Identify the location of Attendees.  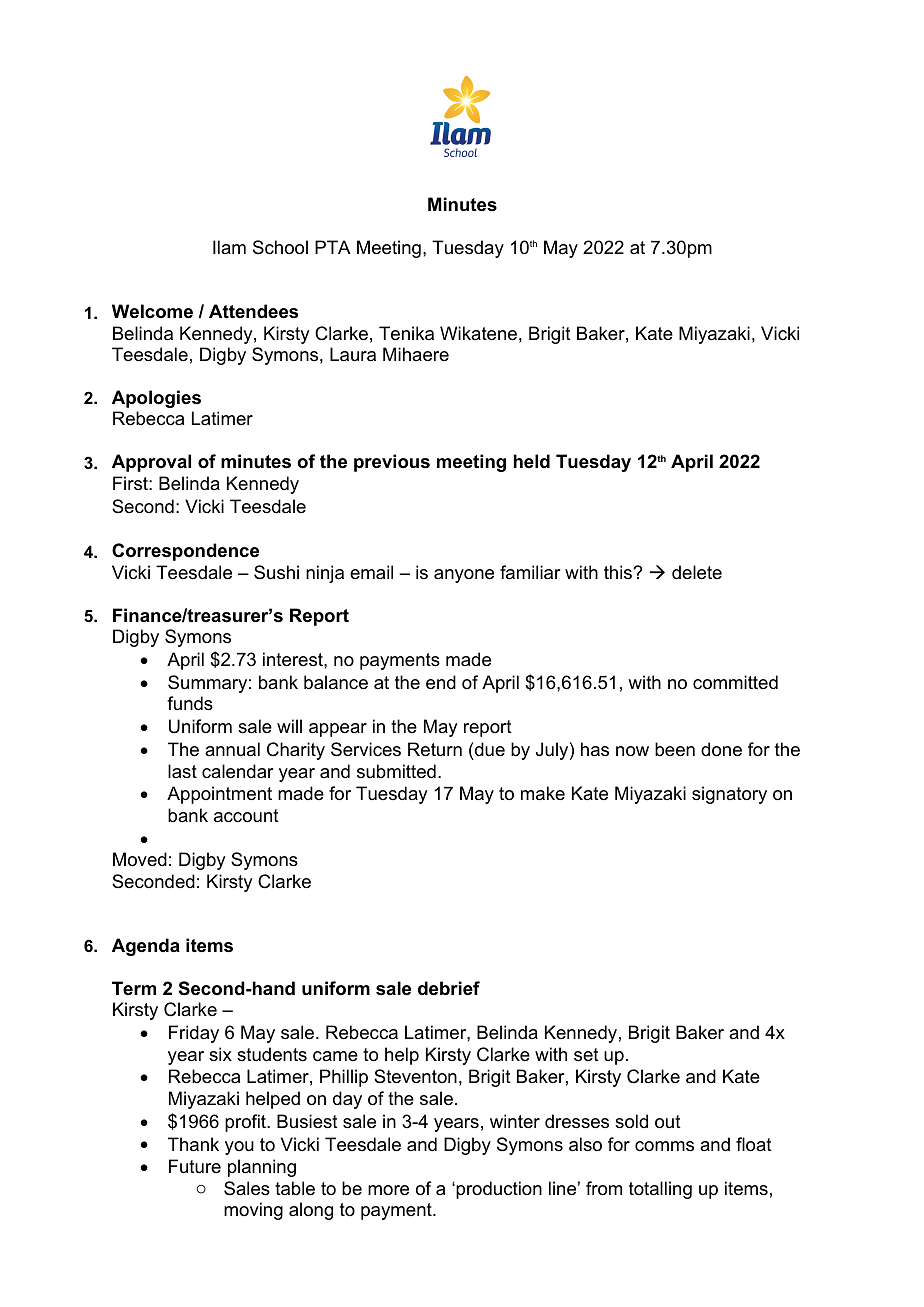
(253, 311).
